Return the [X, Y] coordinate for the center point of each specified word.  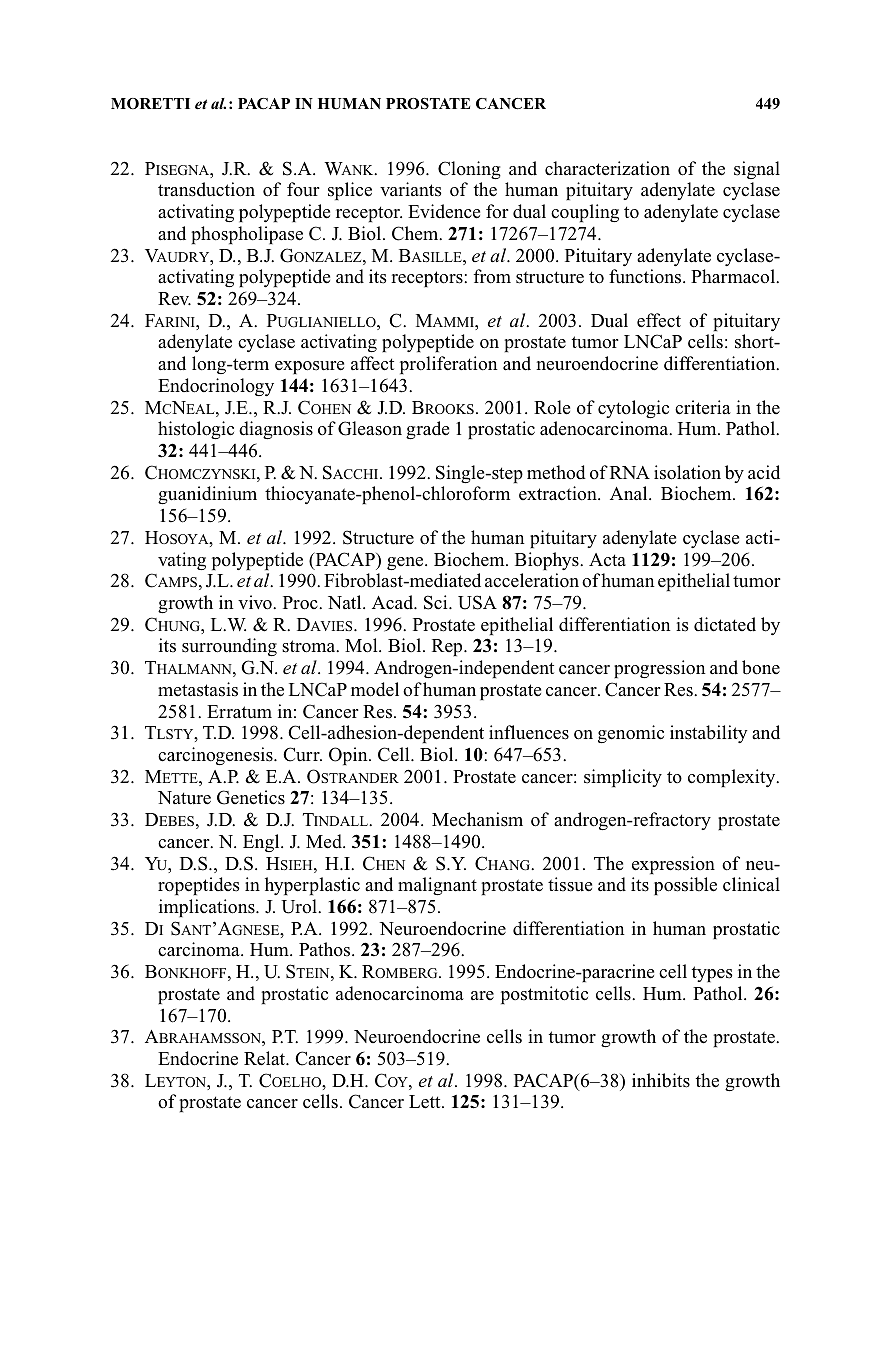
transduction [206, 189]
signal [757, 170]
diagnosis [276, 430]
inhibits [661, 1080]
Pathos [326, 949]
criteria [703, 407]
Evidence [444, 211]
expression [673, 865]
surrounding [229, 647]
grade [427, 430]
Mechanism [477, 819]
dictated [725, 624]
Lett [426, 1102]
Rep [448, 647]
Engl [262, 843]
